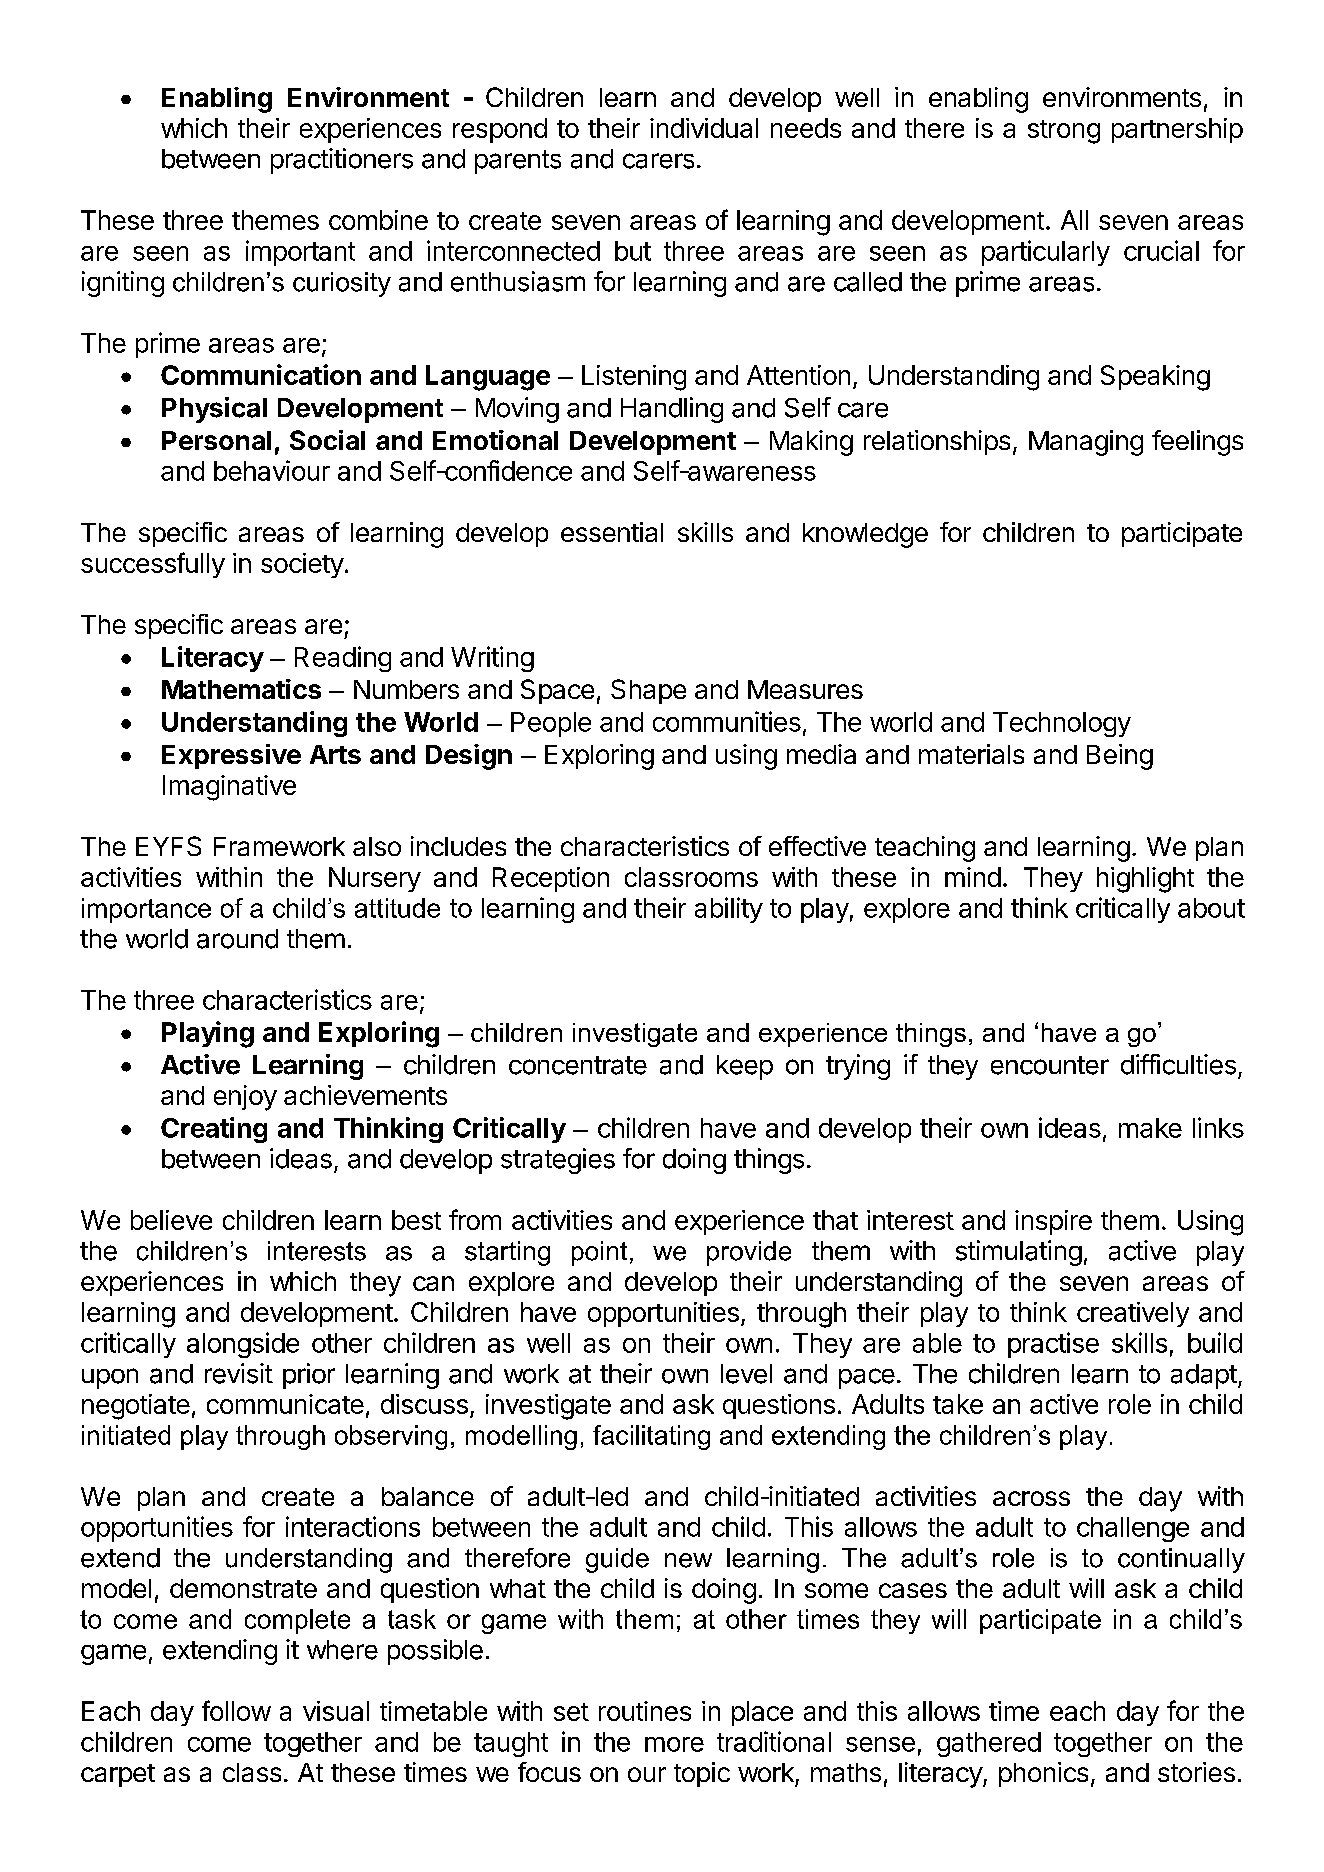 This page has width=1324, height=1872. What do you see at coordinates (342, 161) in the page?
I see `practitioners` at bounding box center [342, 161].
